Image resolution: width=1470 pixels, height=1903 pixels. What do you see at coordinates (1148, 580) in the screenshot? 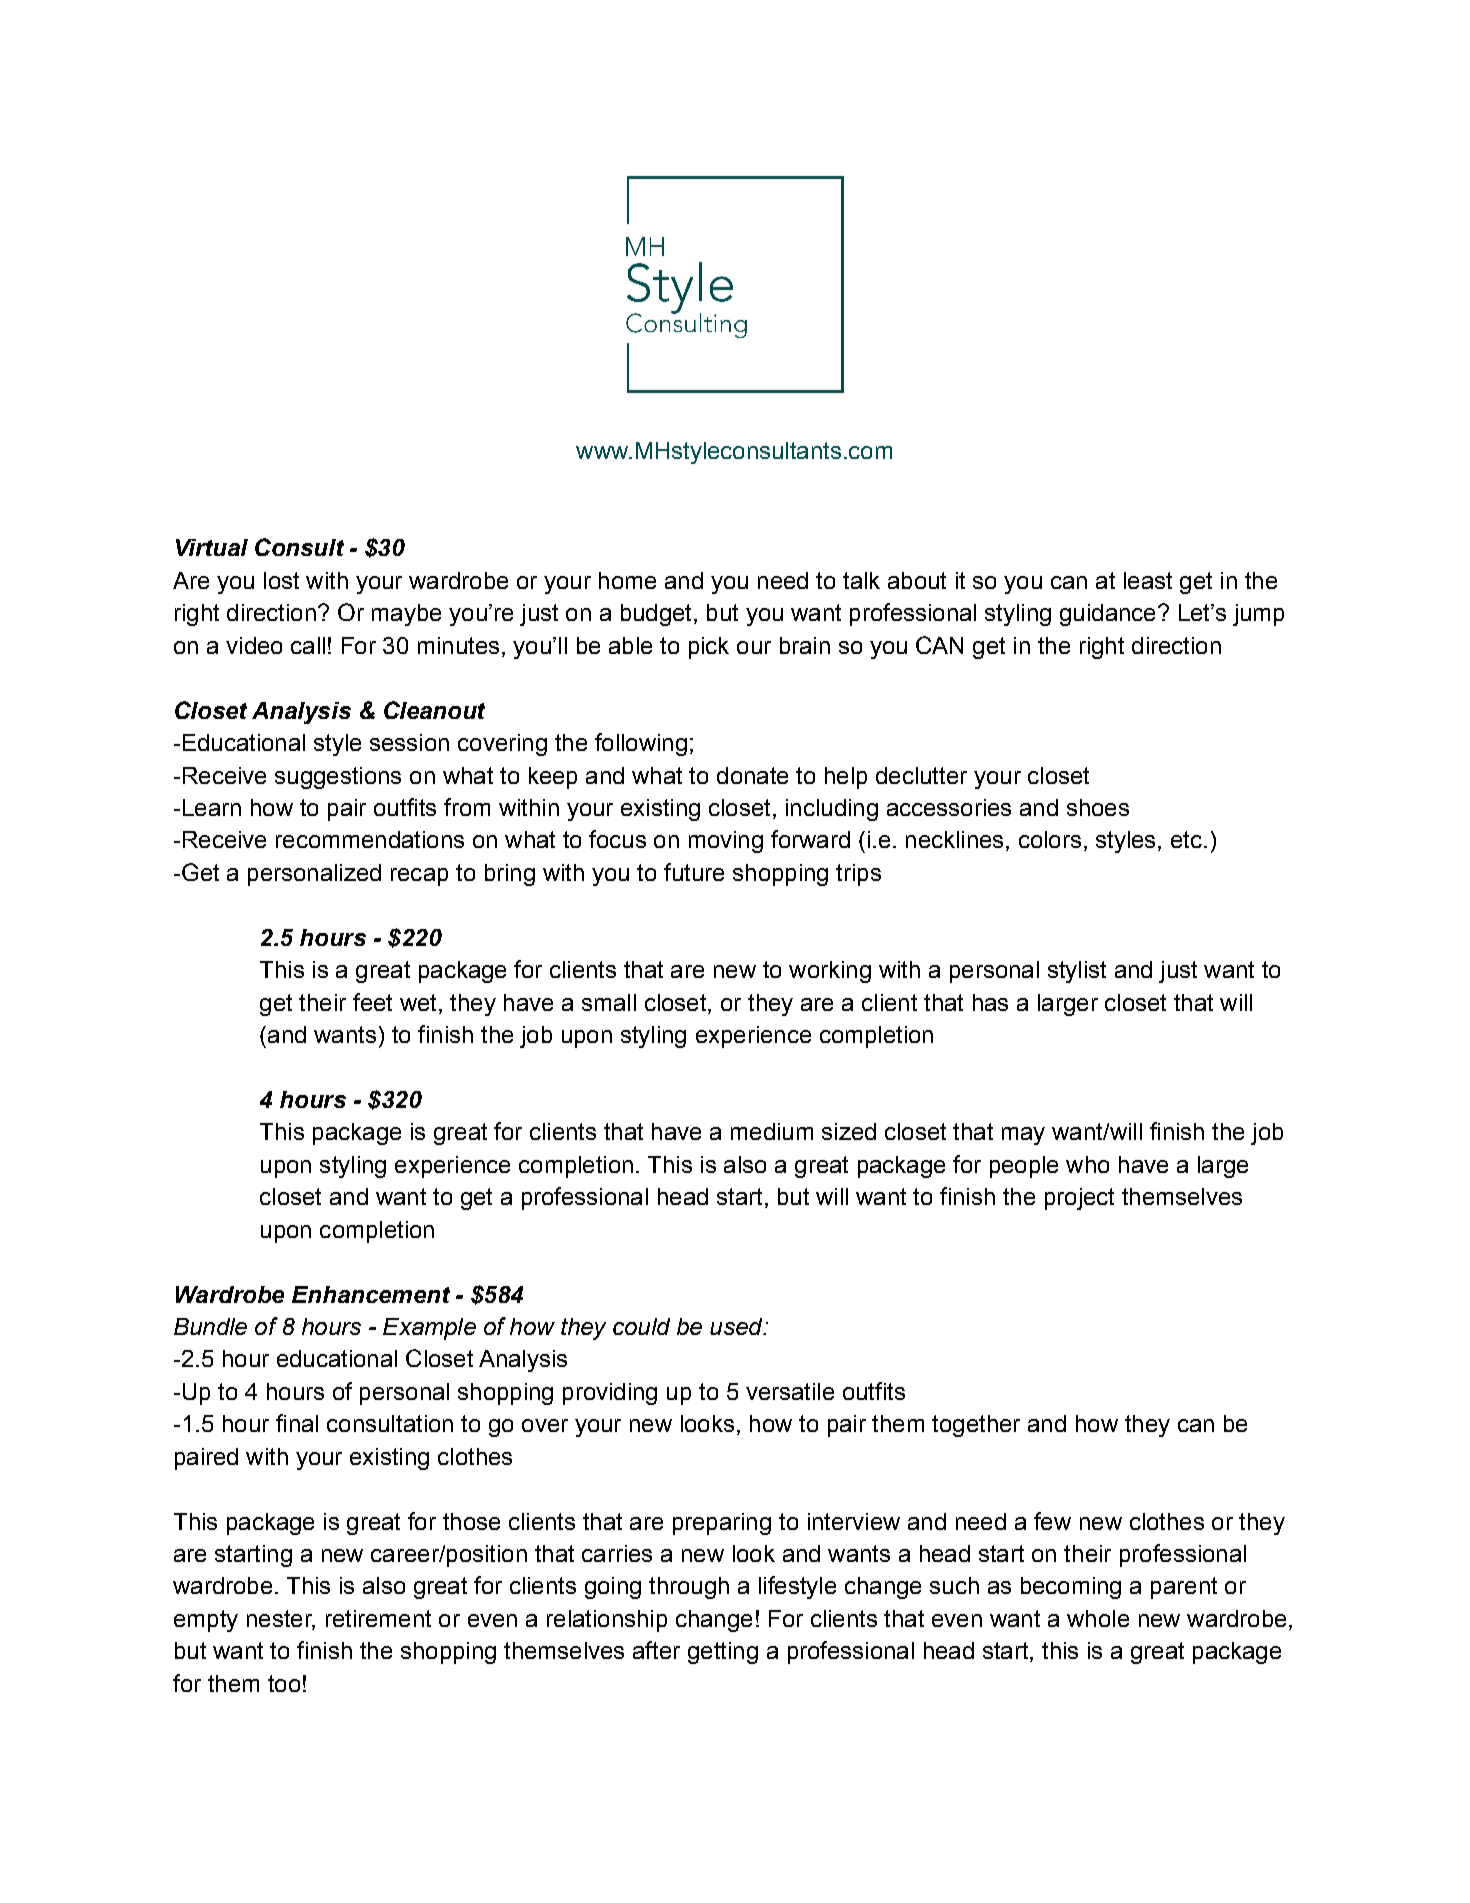
I see `least` at bounding box center [1148, 580].
